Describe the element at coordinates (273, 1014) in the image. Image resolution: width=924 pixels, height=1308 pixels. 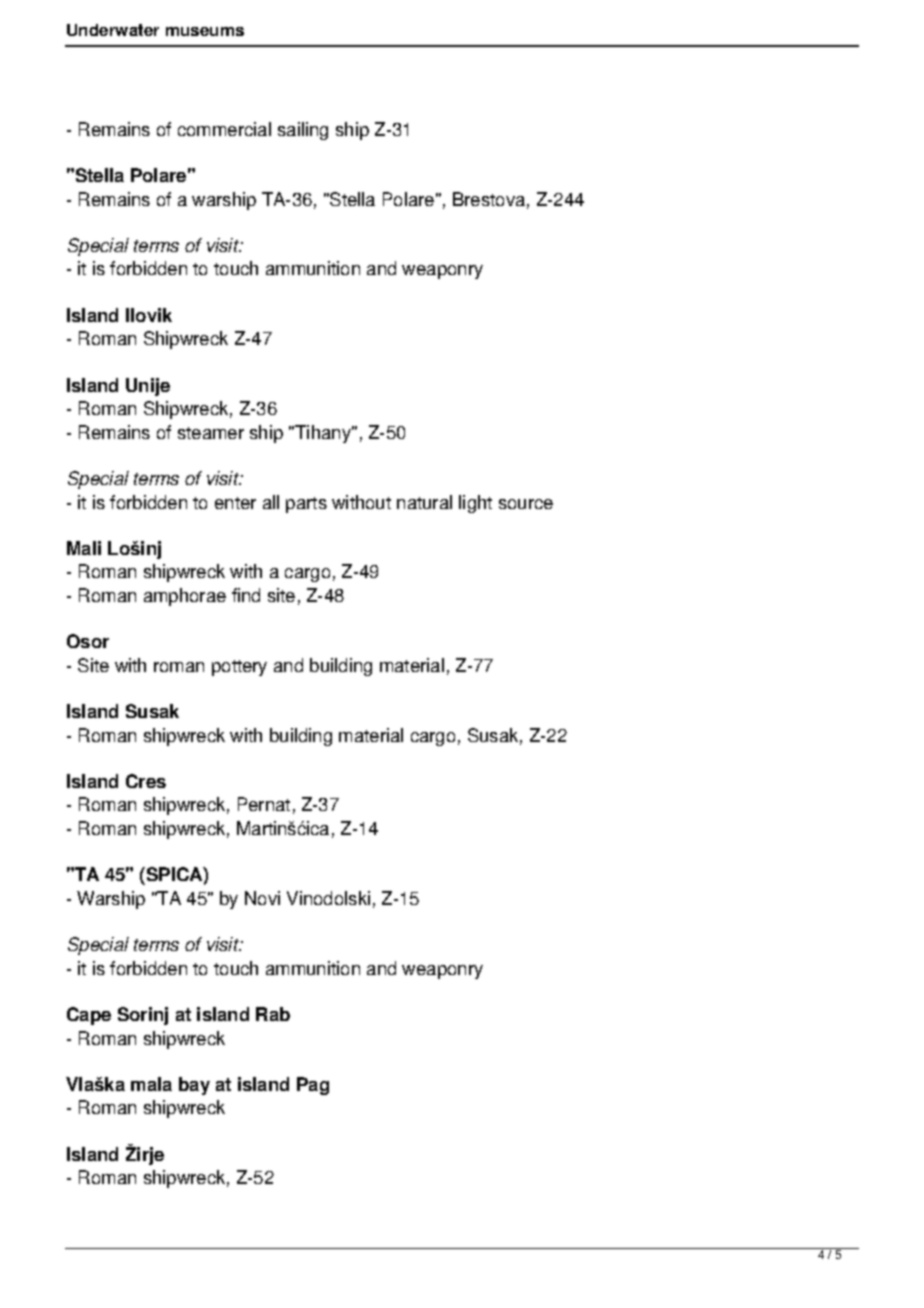
I see `Rab` at that location.
